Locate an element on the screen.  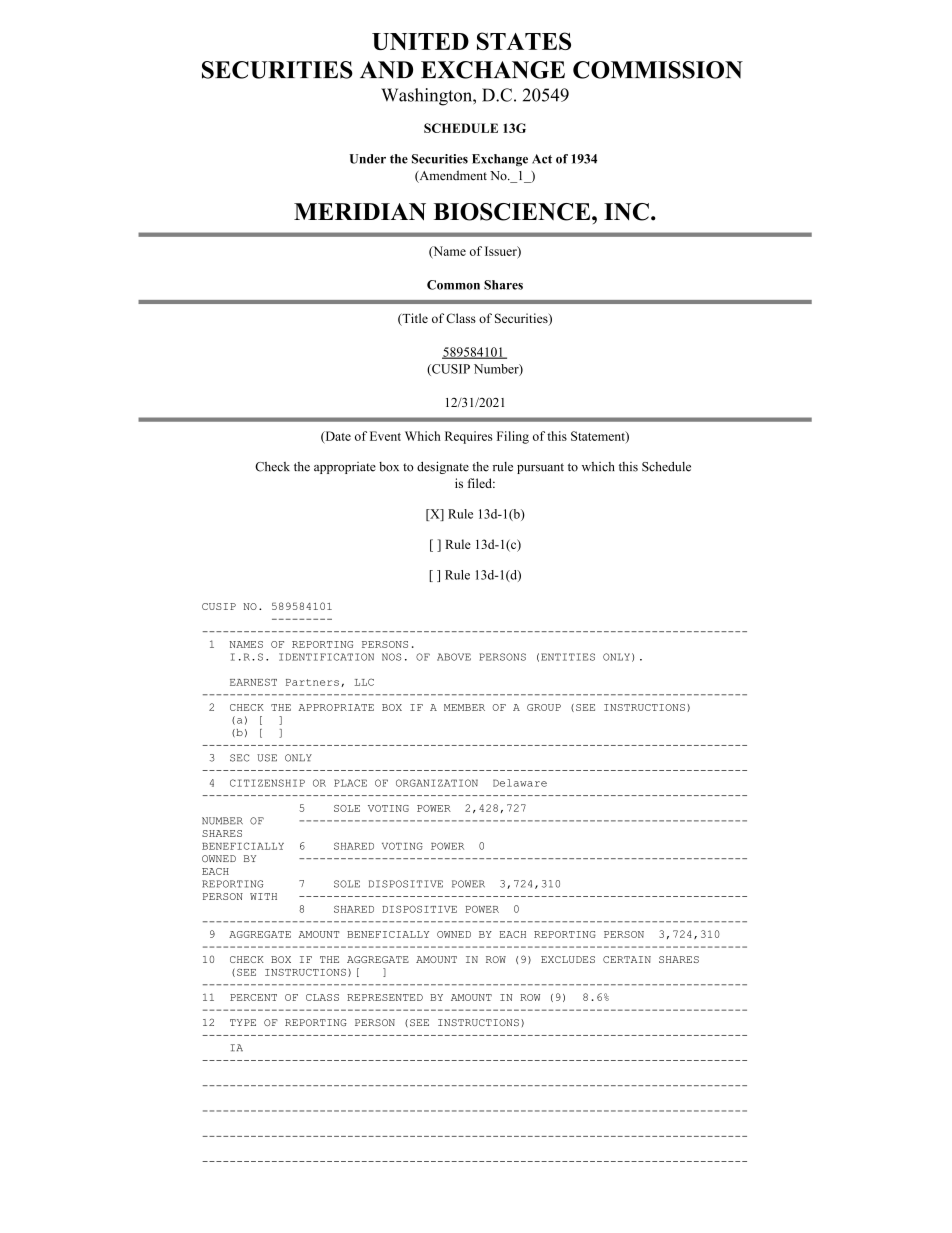
Requires is located at coordinates (468, 437).
